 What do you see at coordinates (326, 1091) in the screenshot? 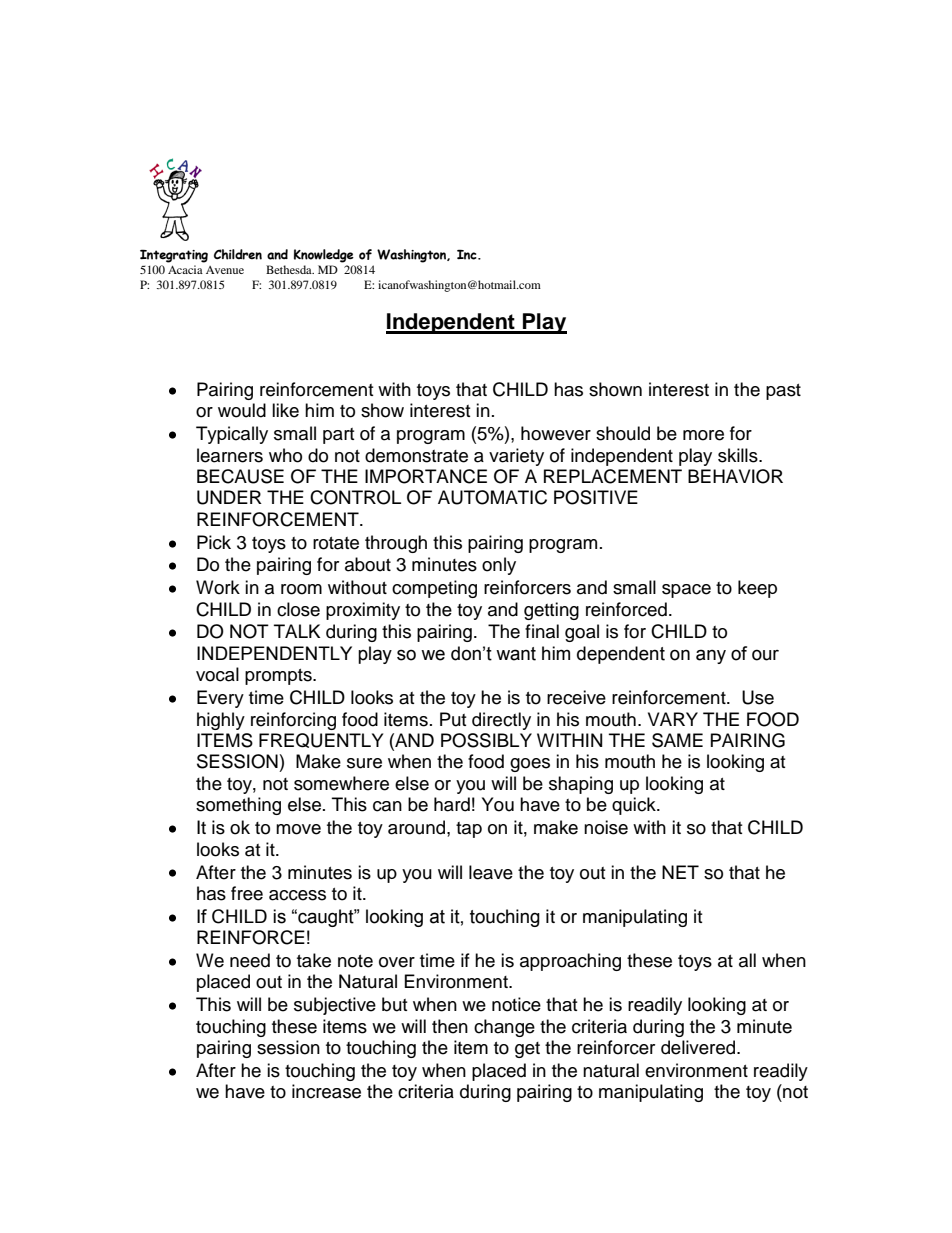
I see `increase` at bounding box center [326, 1091].
